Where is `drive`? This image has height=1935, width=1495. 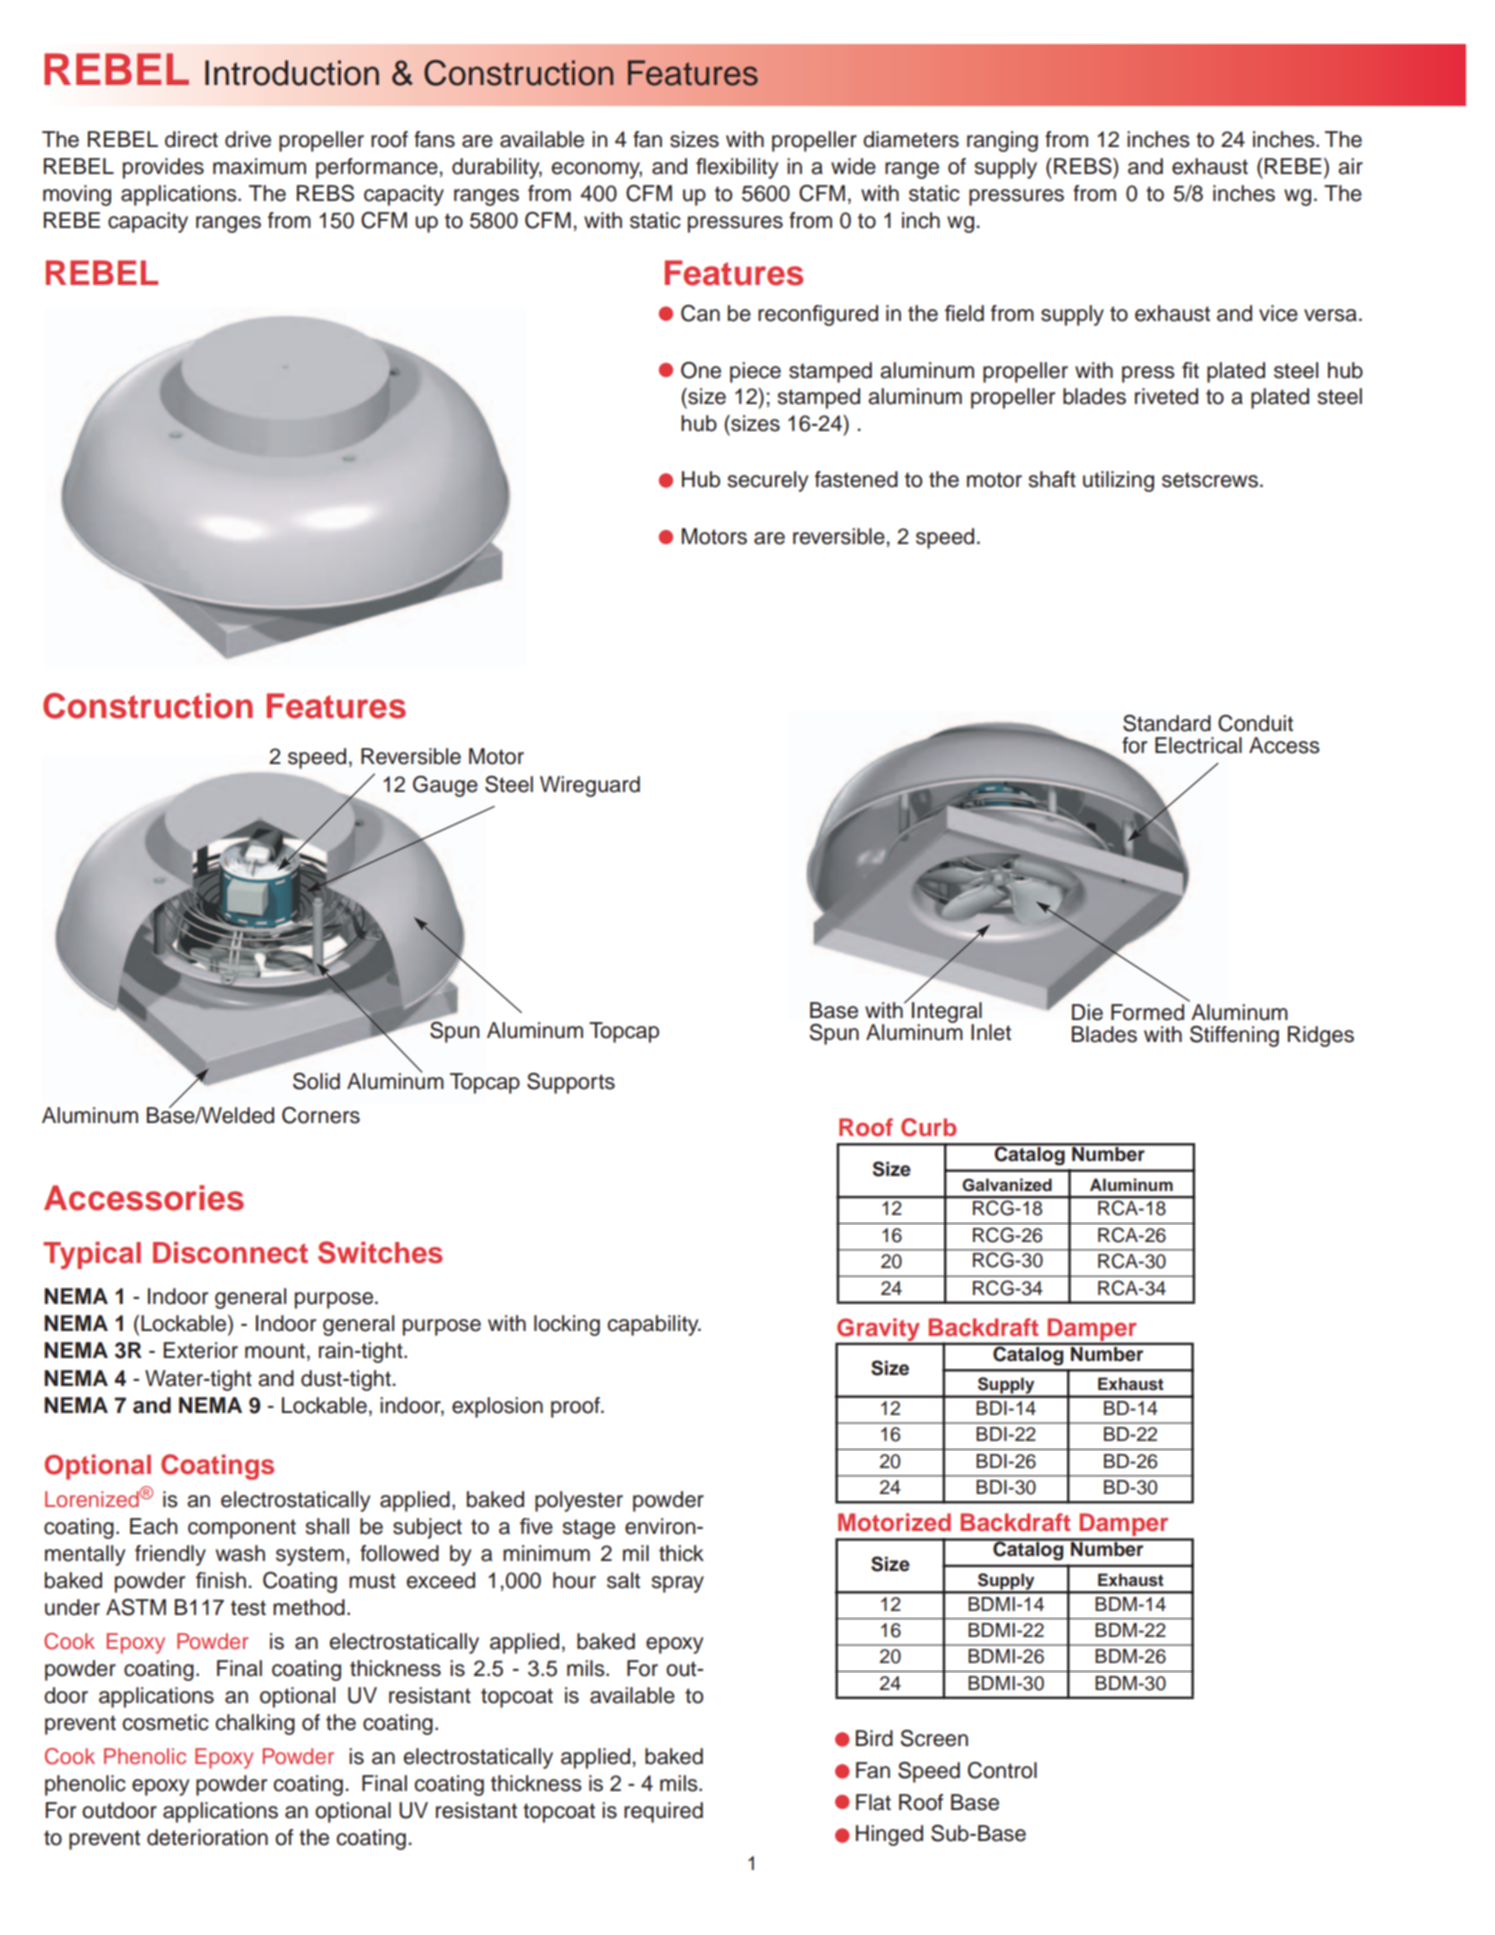 drive is located at coordinates (248, 139).
